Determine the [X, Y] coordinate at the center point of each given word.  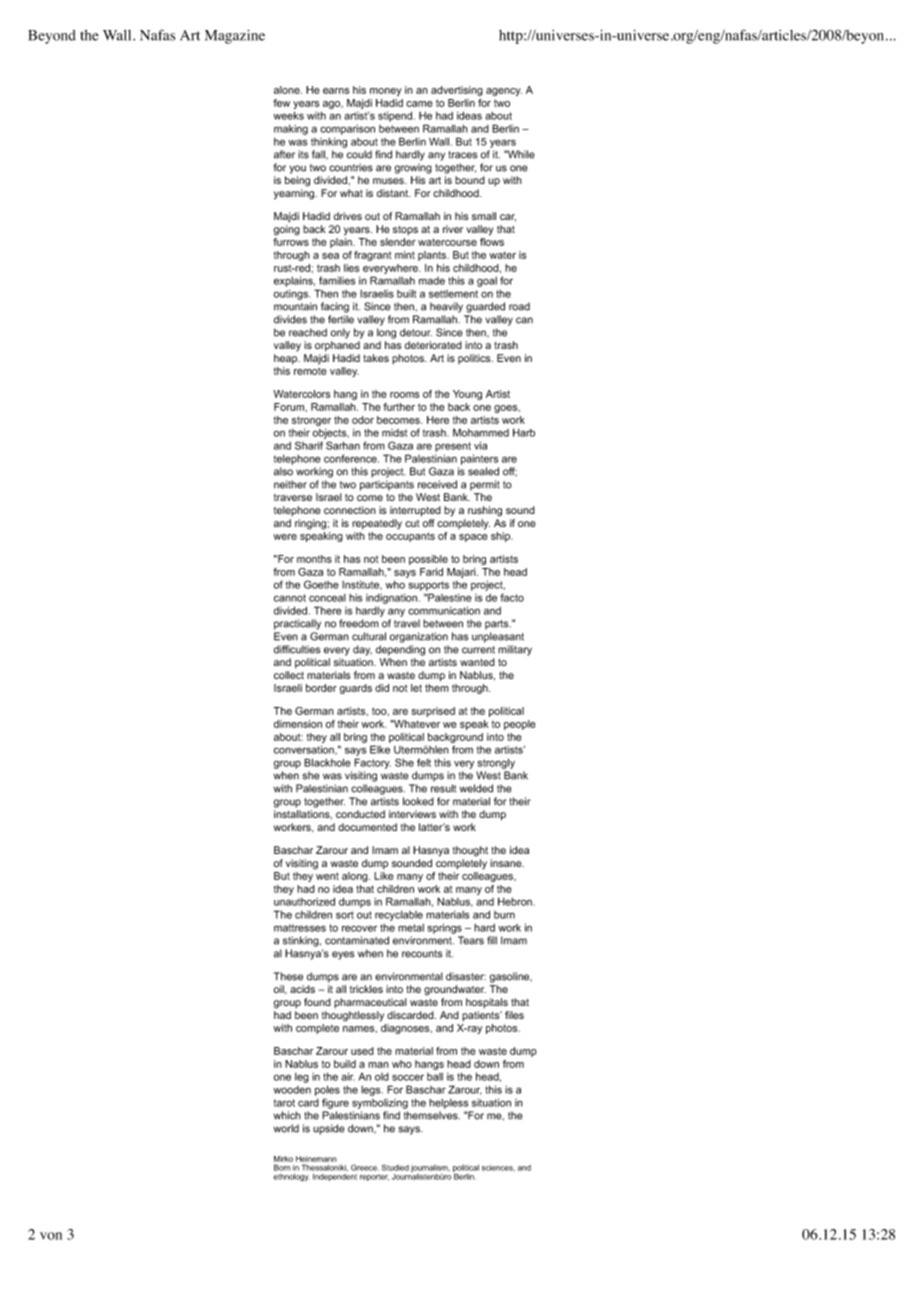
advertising [457, 91]
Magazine [235, 36]
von [51, 1236]
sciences [498, 1168]
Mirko [283, 1159]
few [281, 103]
